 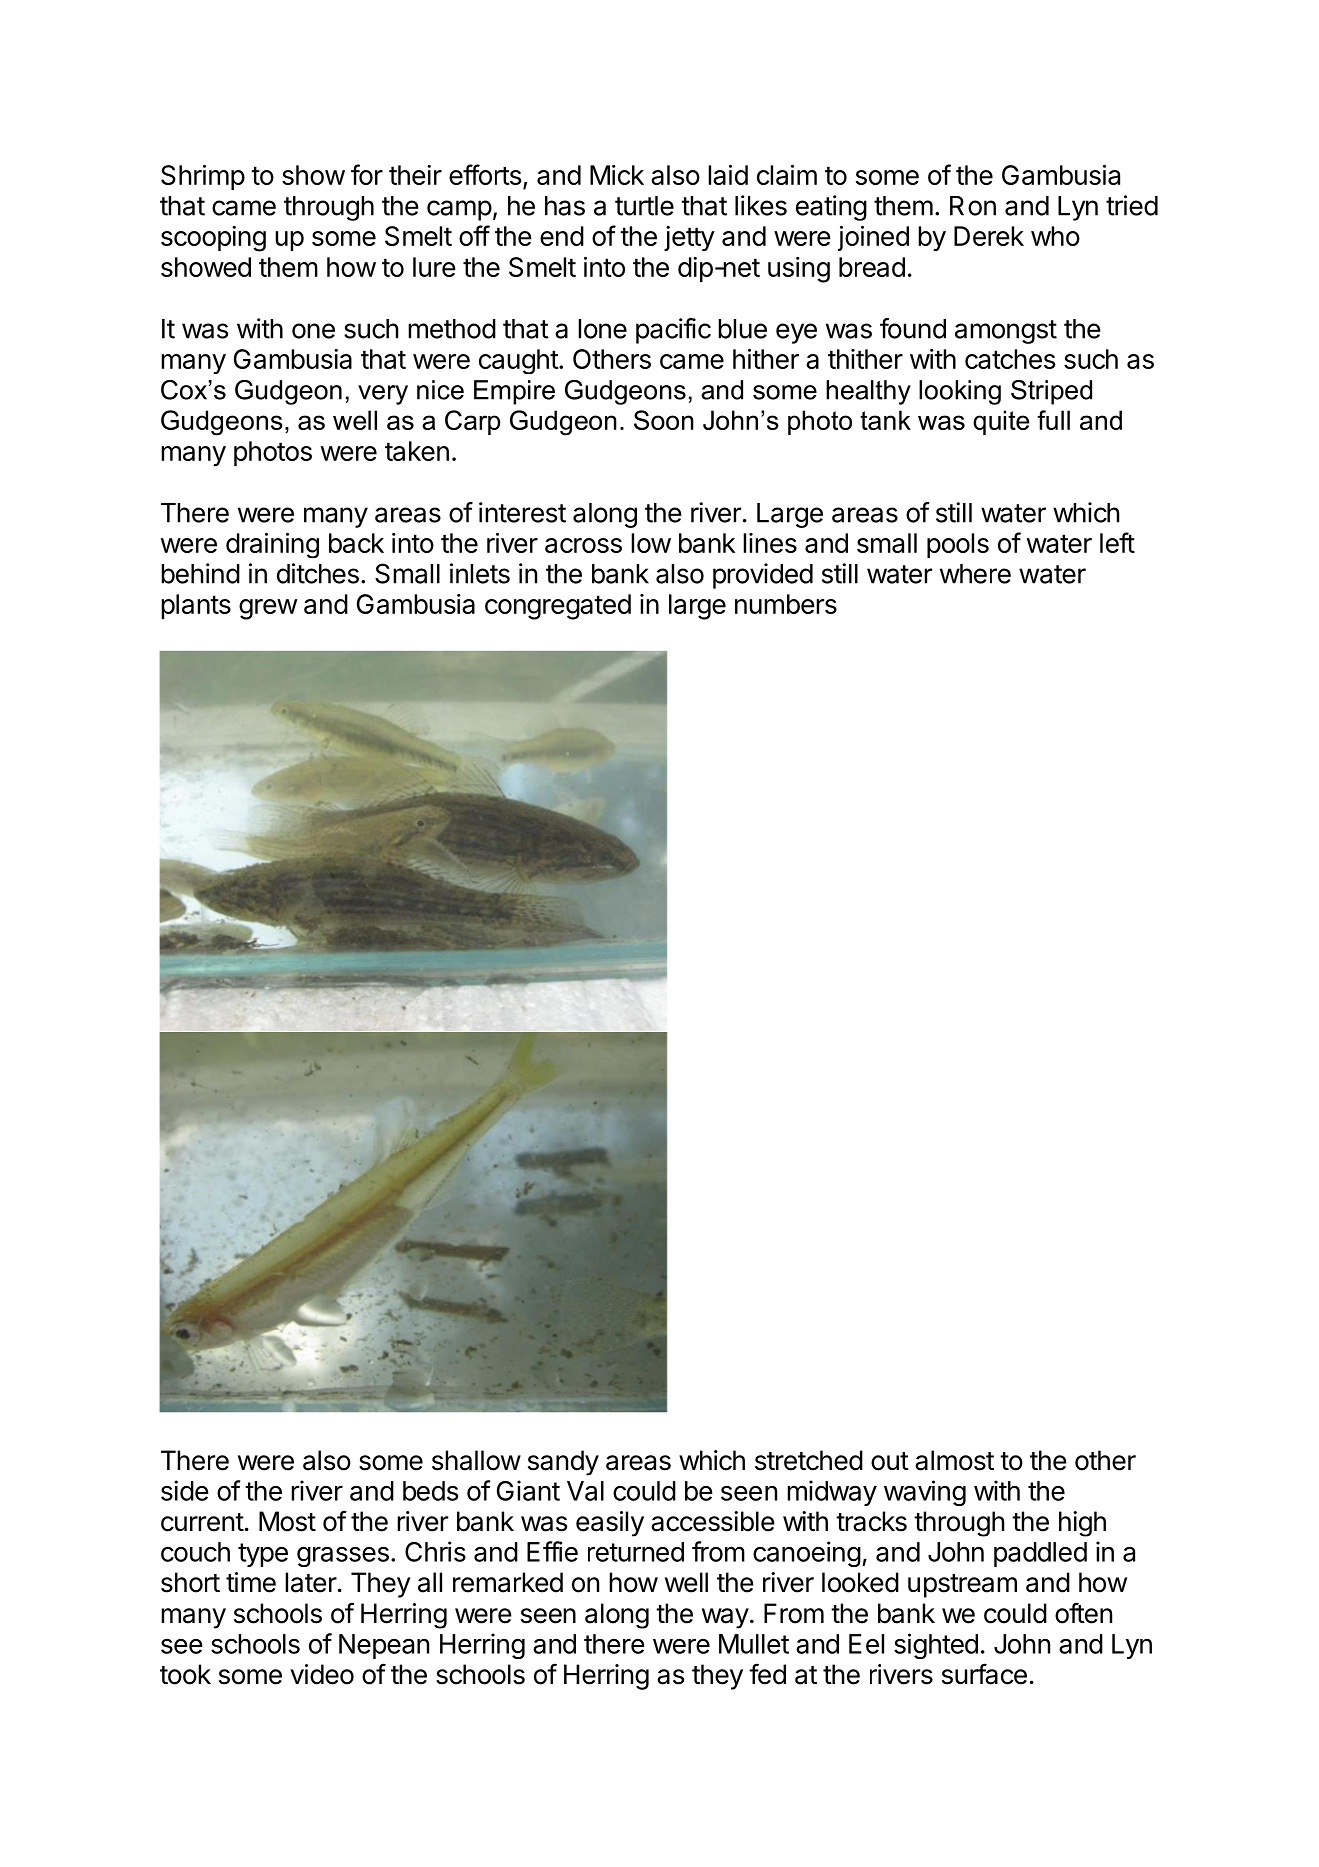 I want to click on where, so click(x=975, y=574).
